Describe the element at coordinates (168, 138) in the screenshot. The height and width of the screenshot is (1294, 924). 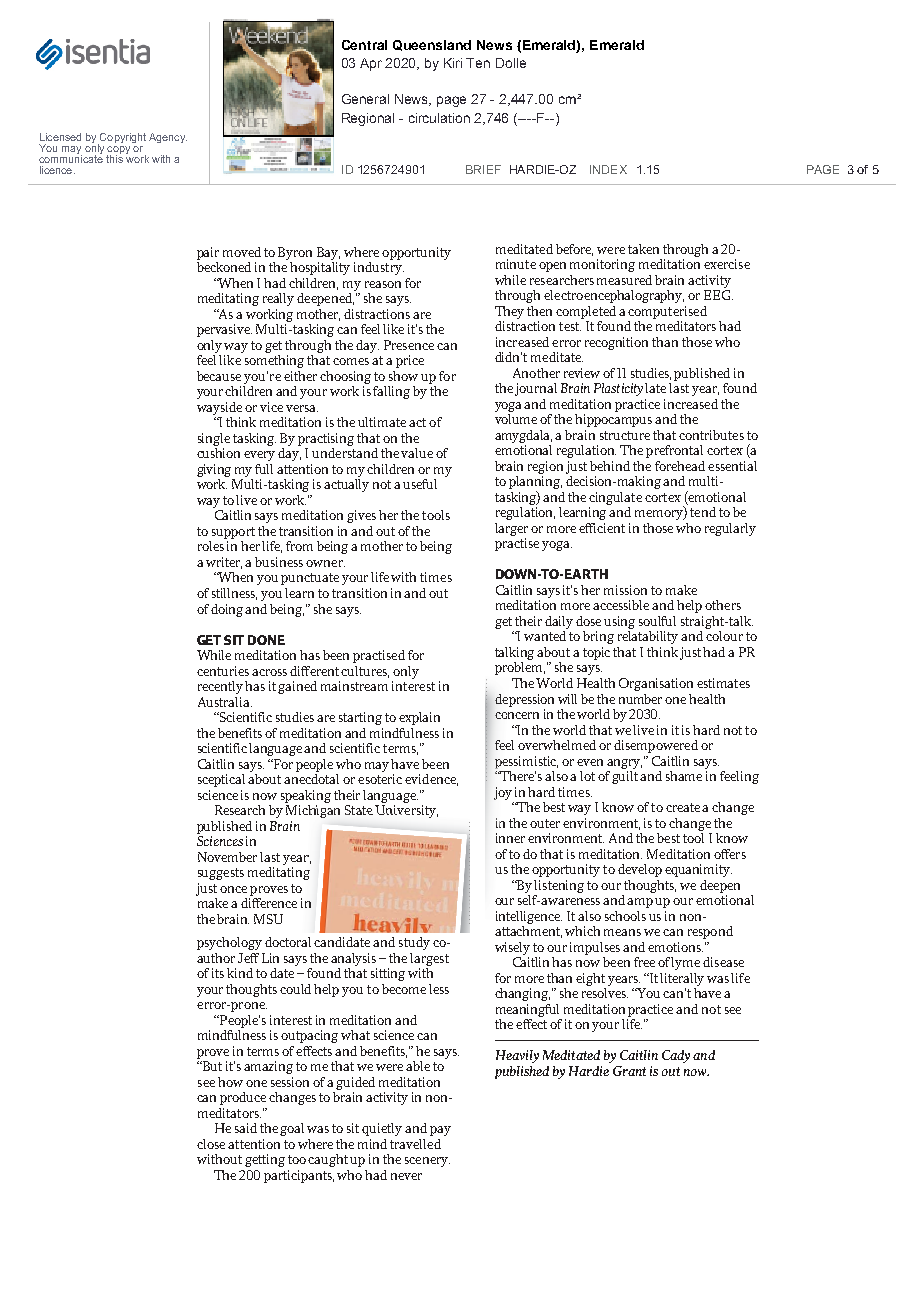
I see `Agency` at that location.
